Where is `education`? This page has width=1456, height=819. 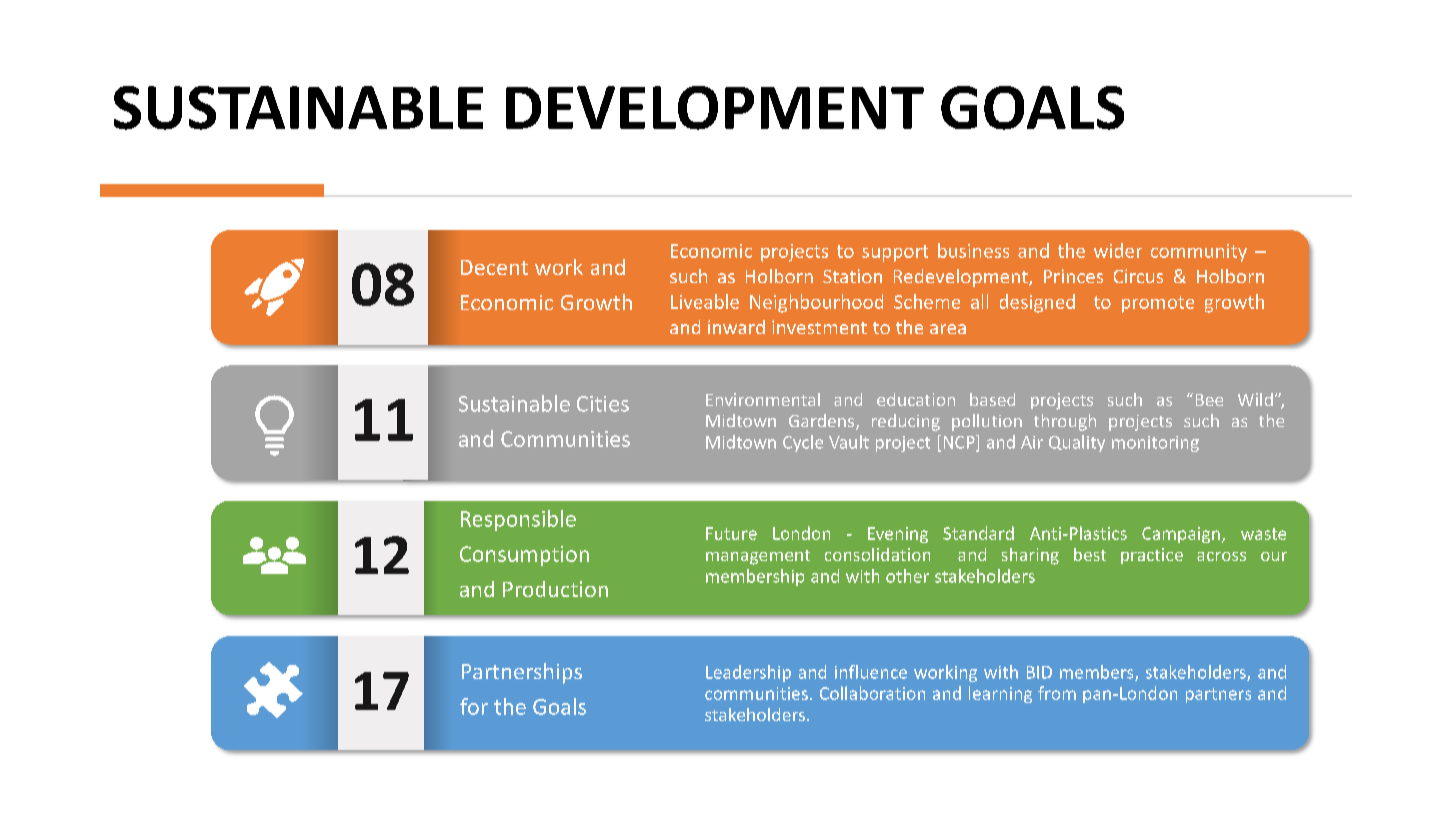 education is located at coordinates (916, 399).
